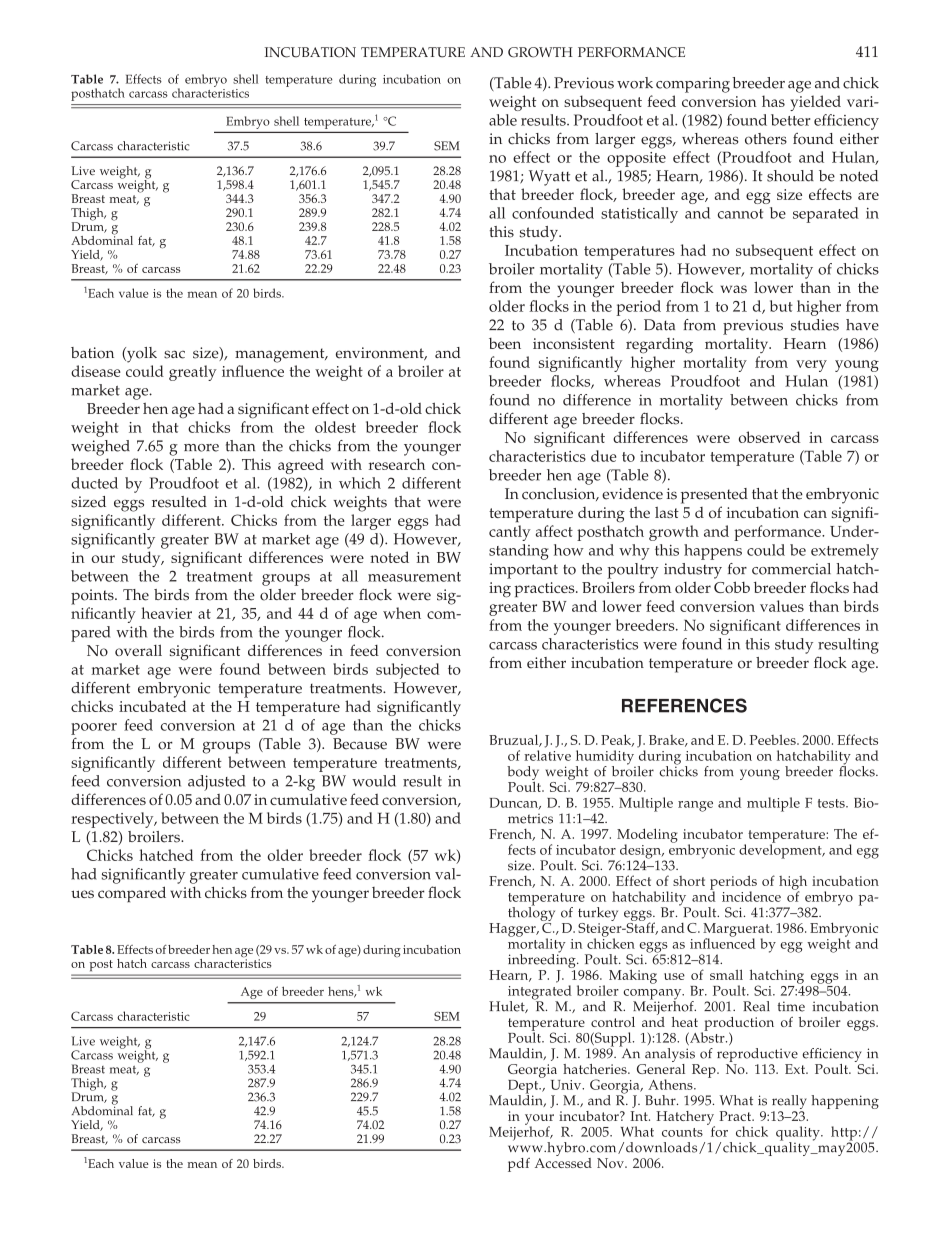 Image resolution: width=952 pixels, height=1233 pixels. What do you see at coordinates (539, 1120) in the page?
I see `your` at bounding box center [539, 1120].
